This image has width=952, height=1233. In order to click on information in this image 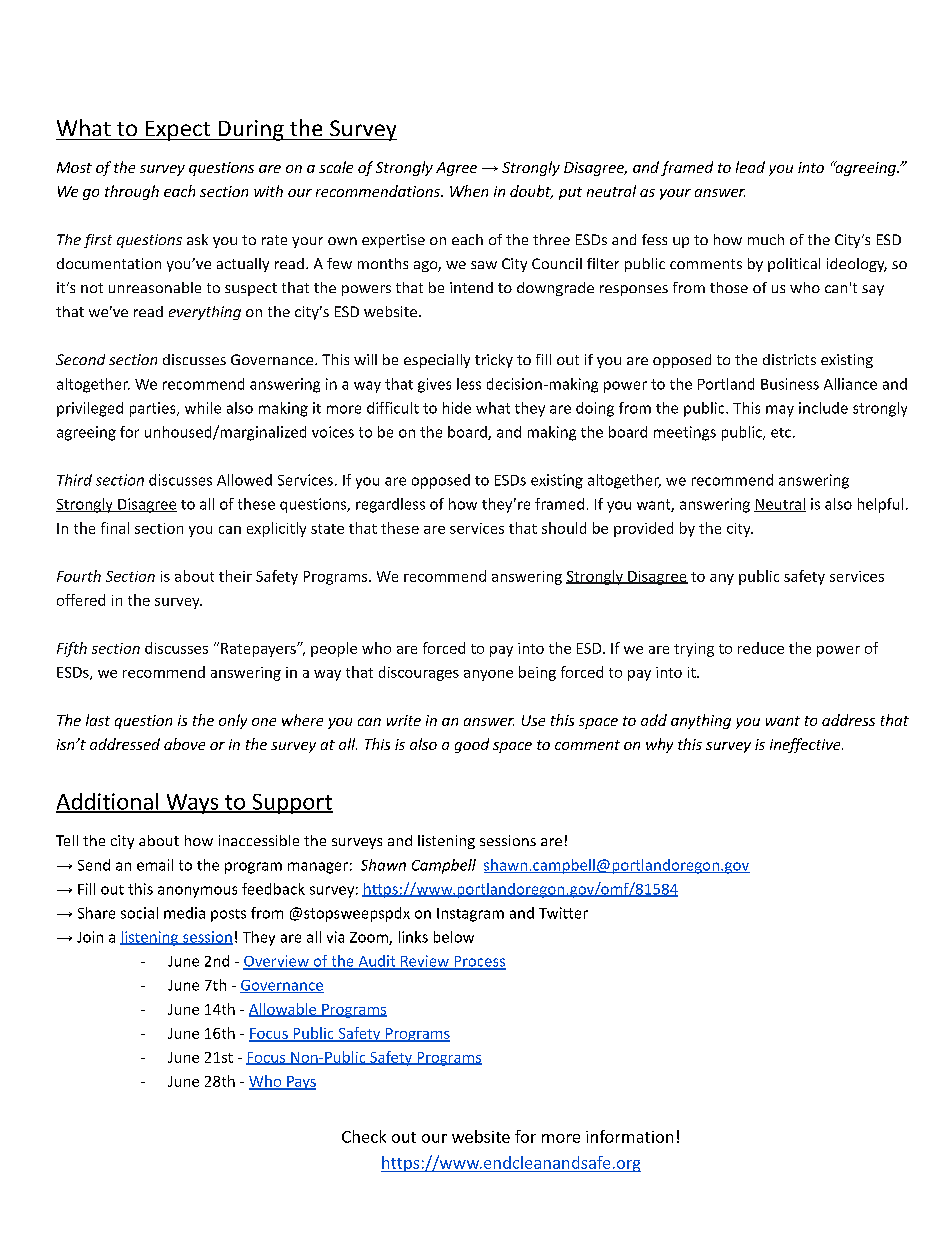, I will do `click(629, 1136)`.
